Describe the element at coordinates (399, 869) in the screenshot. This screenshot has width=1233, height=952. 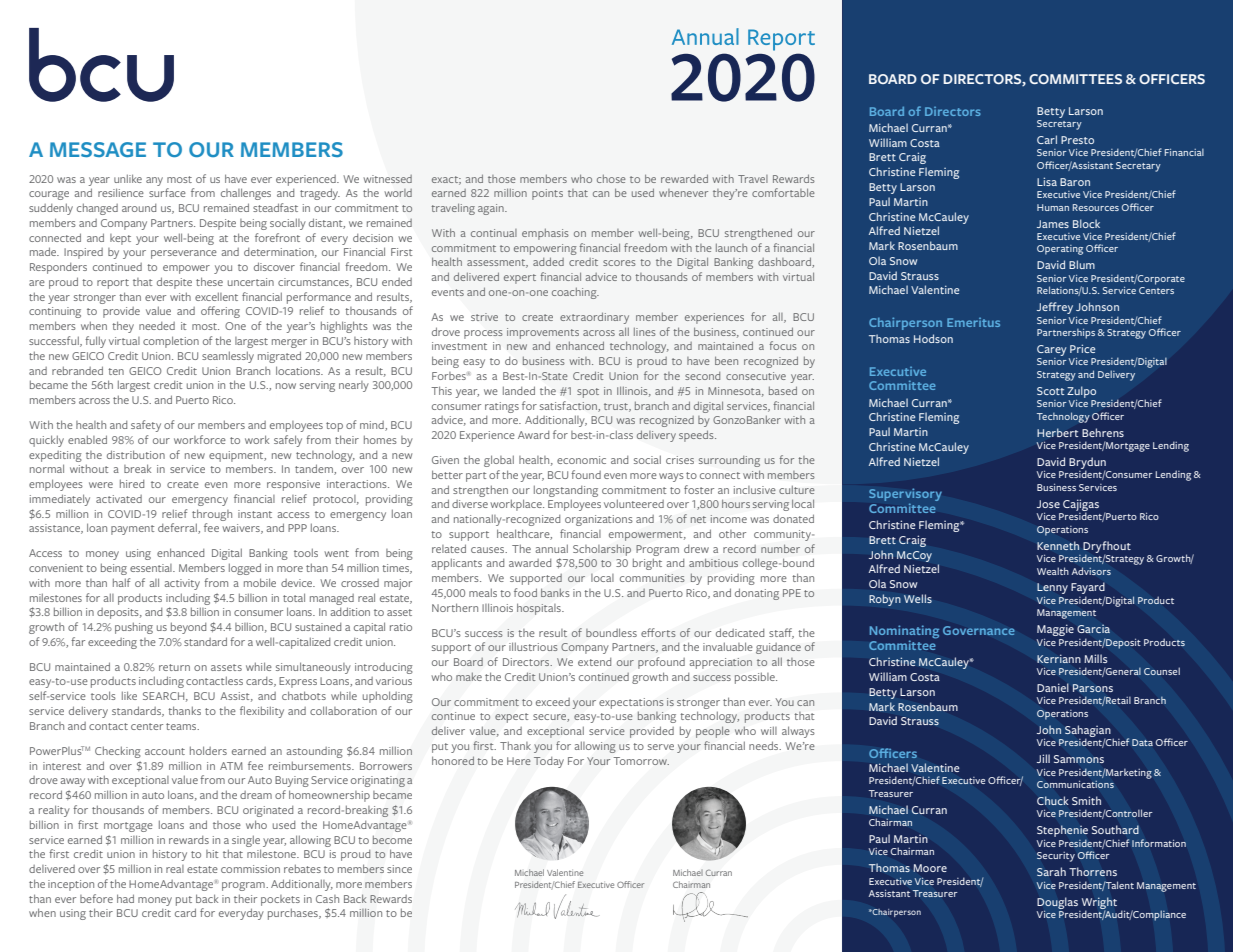
I see `since` at that location.
